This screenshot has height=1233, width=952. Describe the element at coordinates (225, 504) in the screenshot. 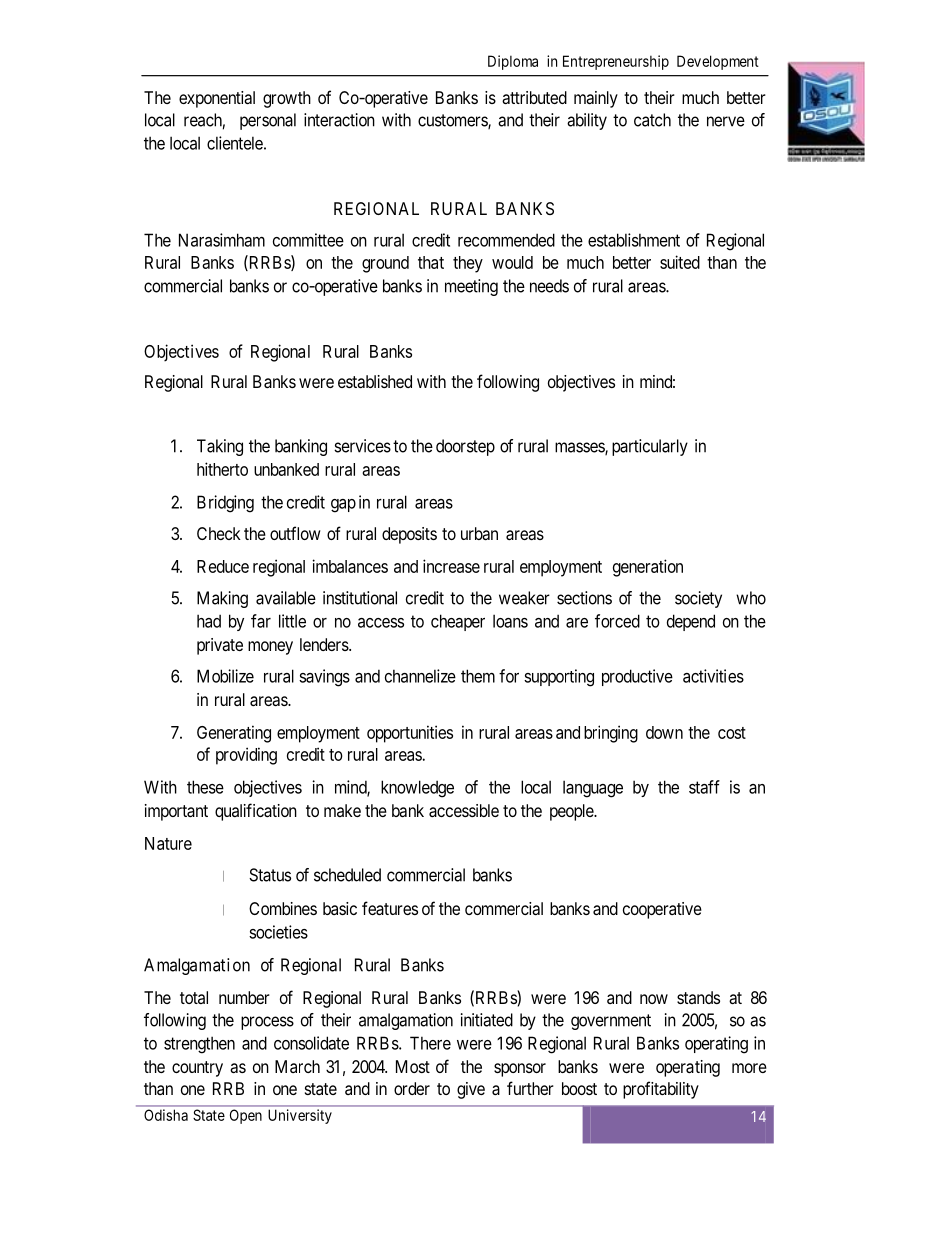

I see `Bridging` at that location.
